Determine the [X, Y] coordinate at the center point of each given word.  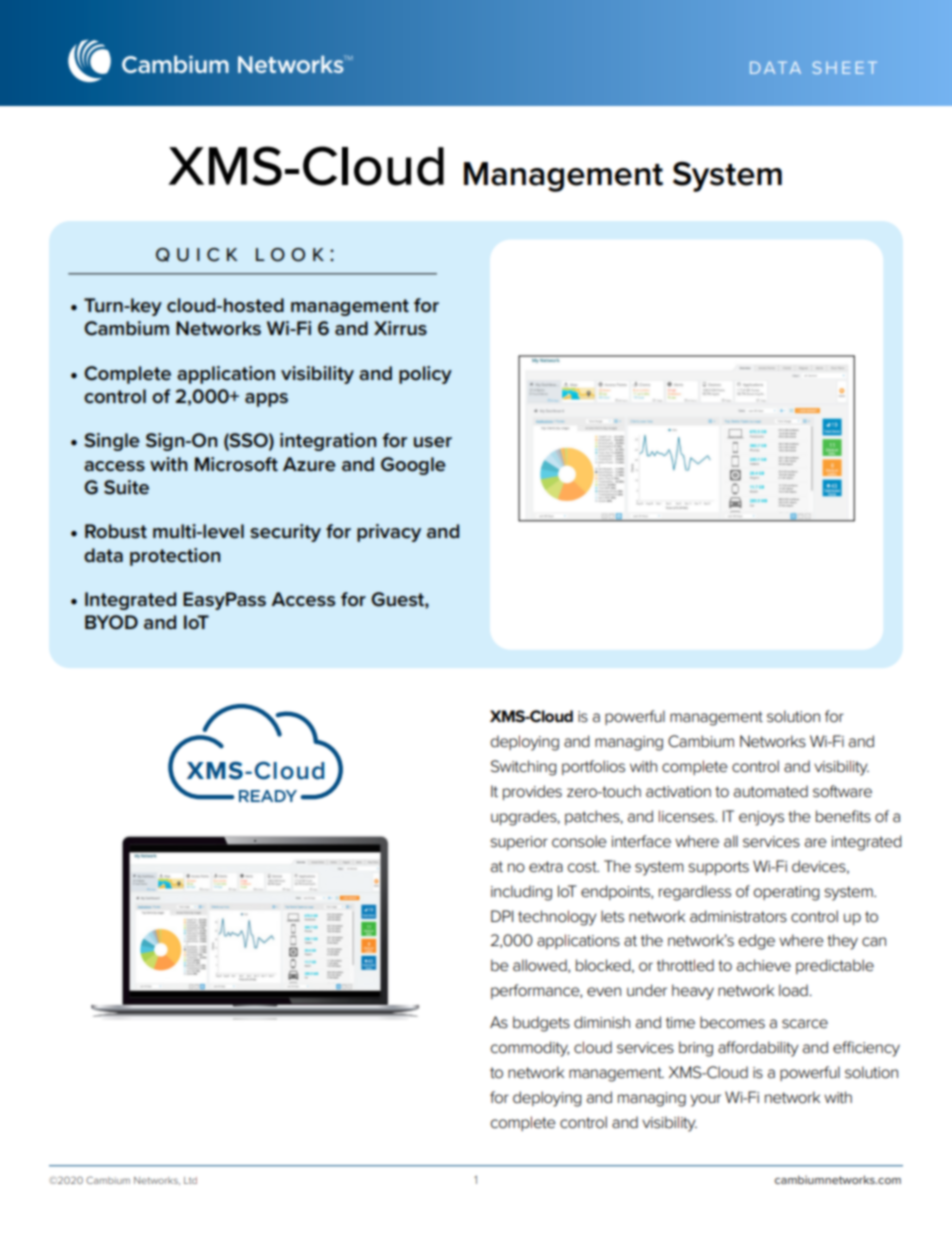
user [433, 442]
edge [757, 942]
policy [425, 375]
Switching [523, 768]
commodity [530, 1049]
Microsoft [236, 464]
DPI [502, 916]
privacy [389, 533]
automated [771, 791]
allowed [541, 966]
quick [196, 255]
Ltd [190, 1180]
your [705, 1100]
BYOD [111, 622]
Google [413, 466]
